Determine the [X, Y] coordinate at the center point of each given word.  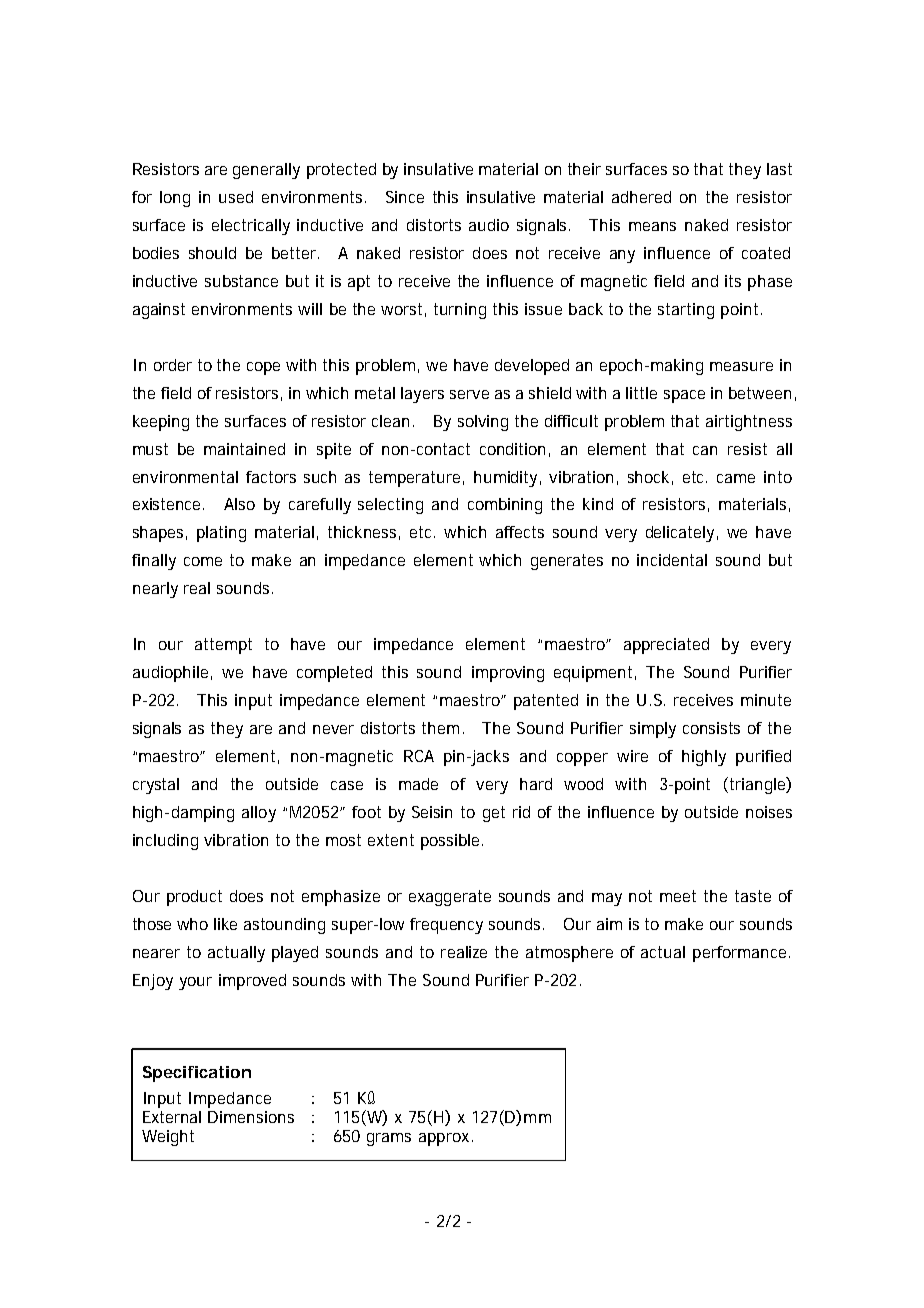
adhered [641, 197]
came [736, 478]
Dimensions [251, 1117]
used [236, 197]
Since [405, 197]
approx [444, 1139]
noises [769, 812]
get [494, 814]
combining [505, 506]
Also [239, 504]
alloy [259, 814]
